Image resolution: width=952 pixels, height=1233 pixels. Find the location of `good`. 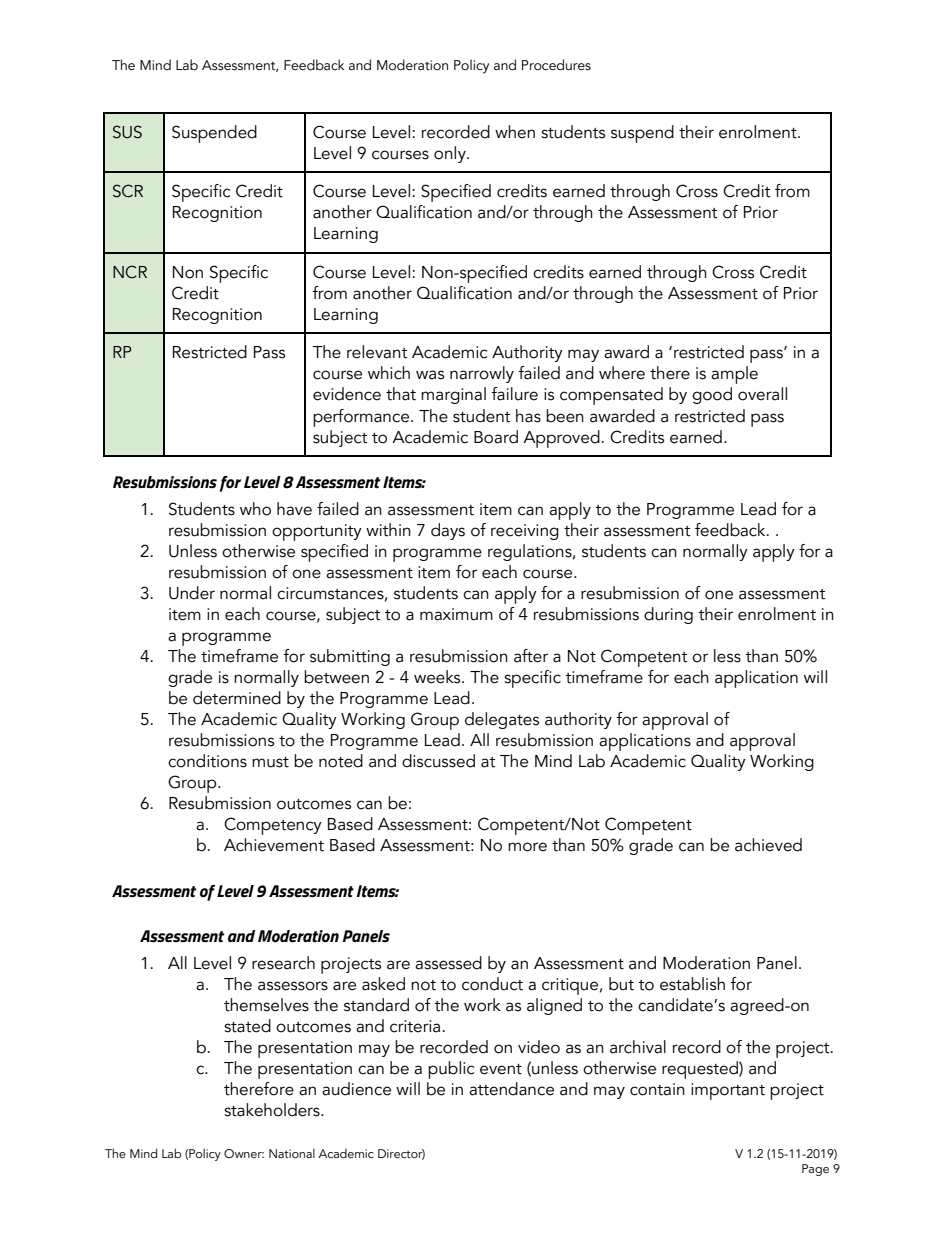

good is located at coordinates (712, 395).
